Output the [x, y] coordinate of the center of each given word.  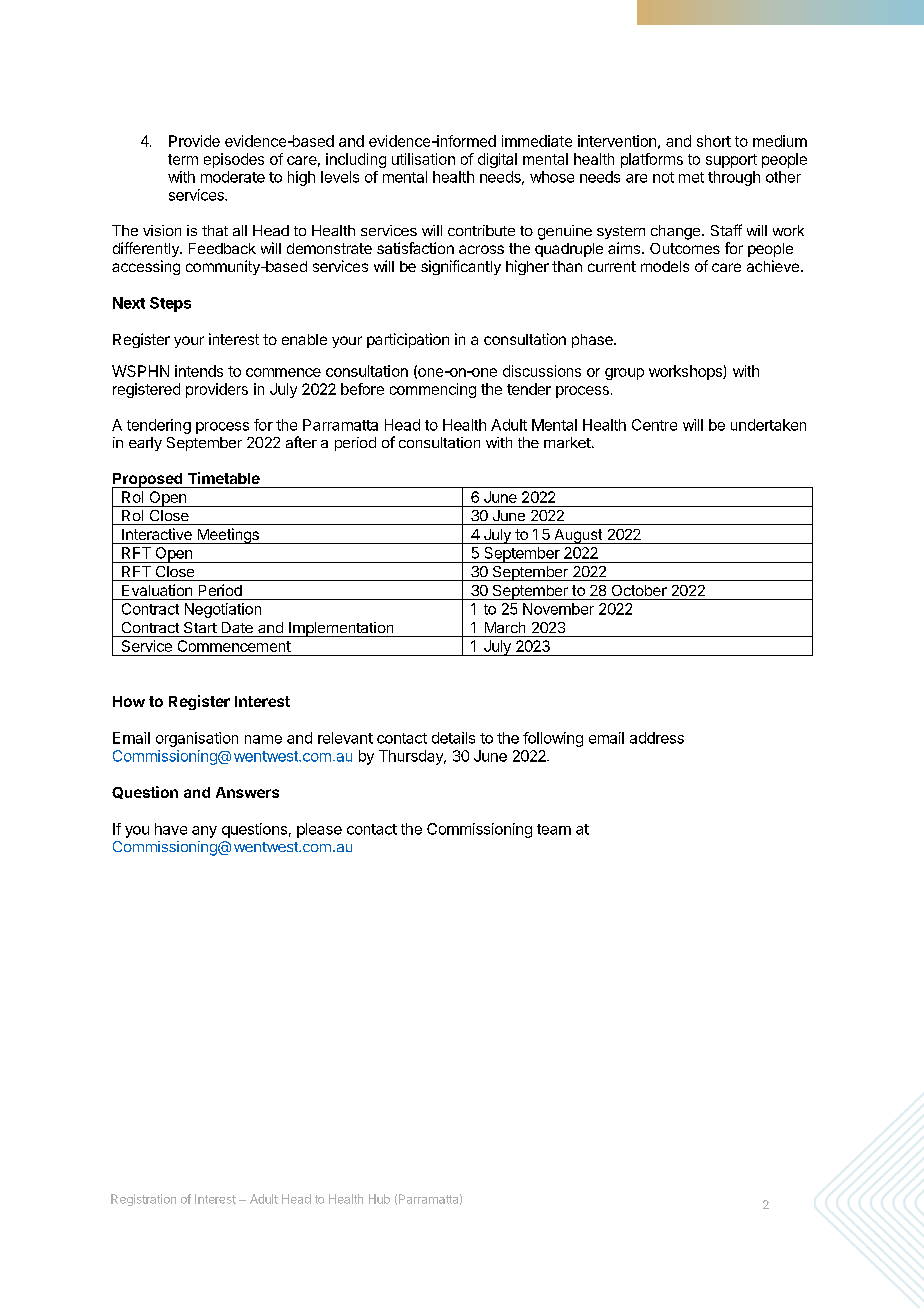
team [554, 829]
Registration [143, 1200]
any [204, 832]
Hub [379, 1199]
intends [199, 371]
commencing [433, 390]
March [505, 627]
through [734, 178]
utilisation [423, 159]
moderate [233, 177]
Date [237, 627]
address [657, 738]
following [553, 739]
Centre [654, 425]
